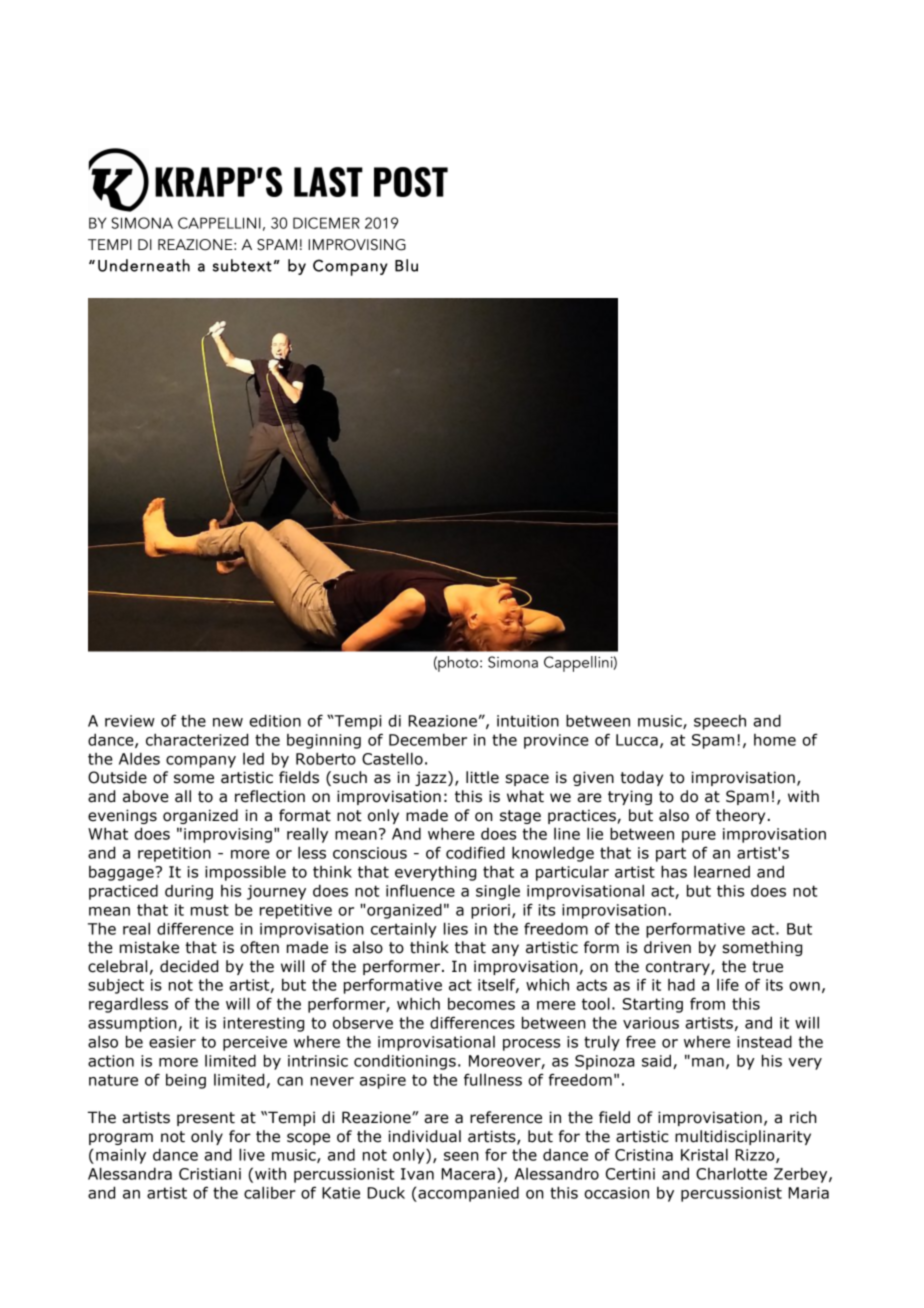 The image size is (924, 1308). What do you see at coordinates (252, 1154) in the screenshot?
I see `live` at bounding box center [252, 1154].
